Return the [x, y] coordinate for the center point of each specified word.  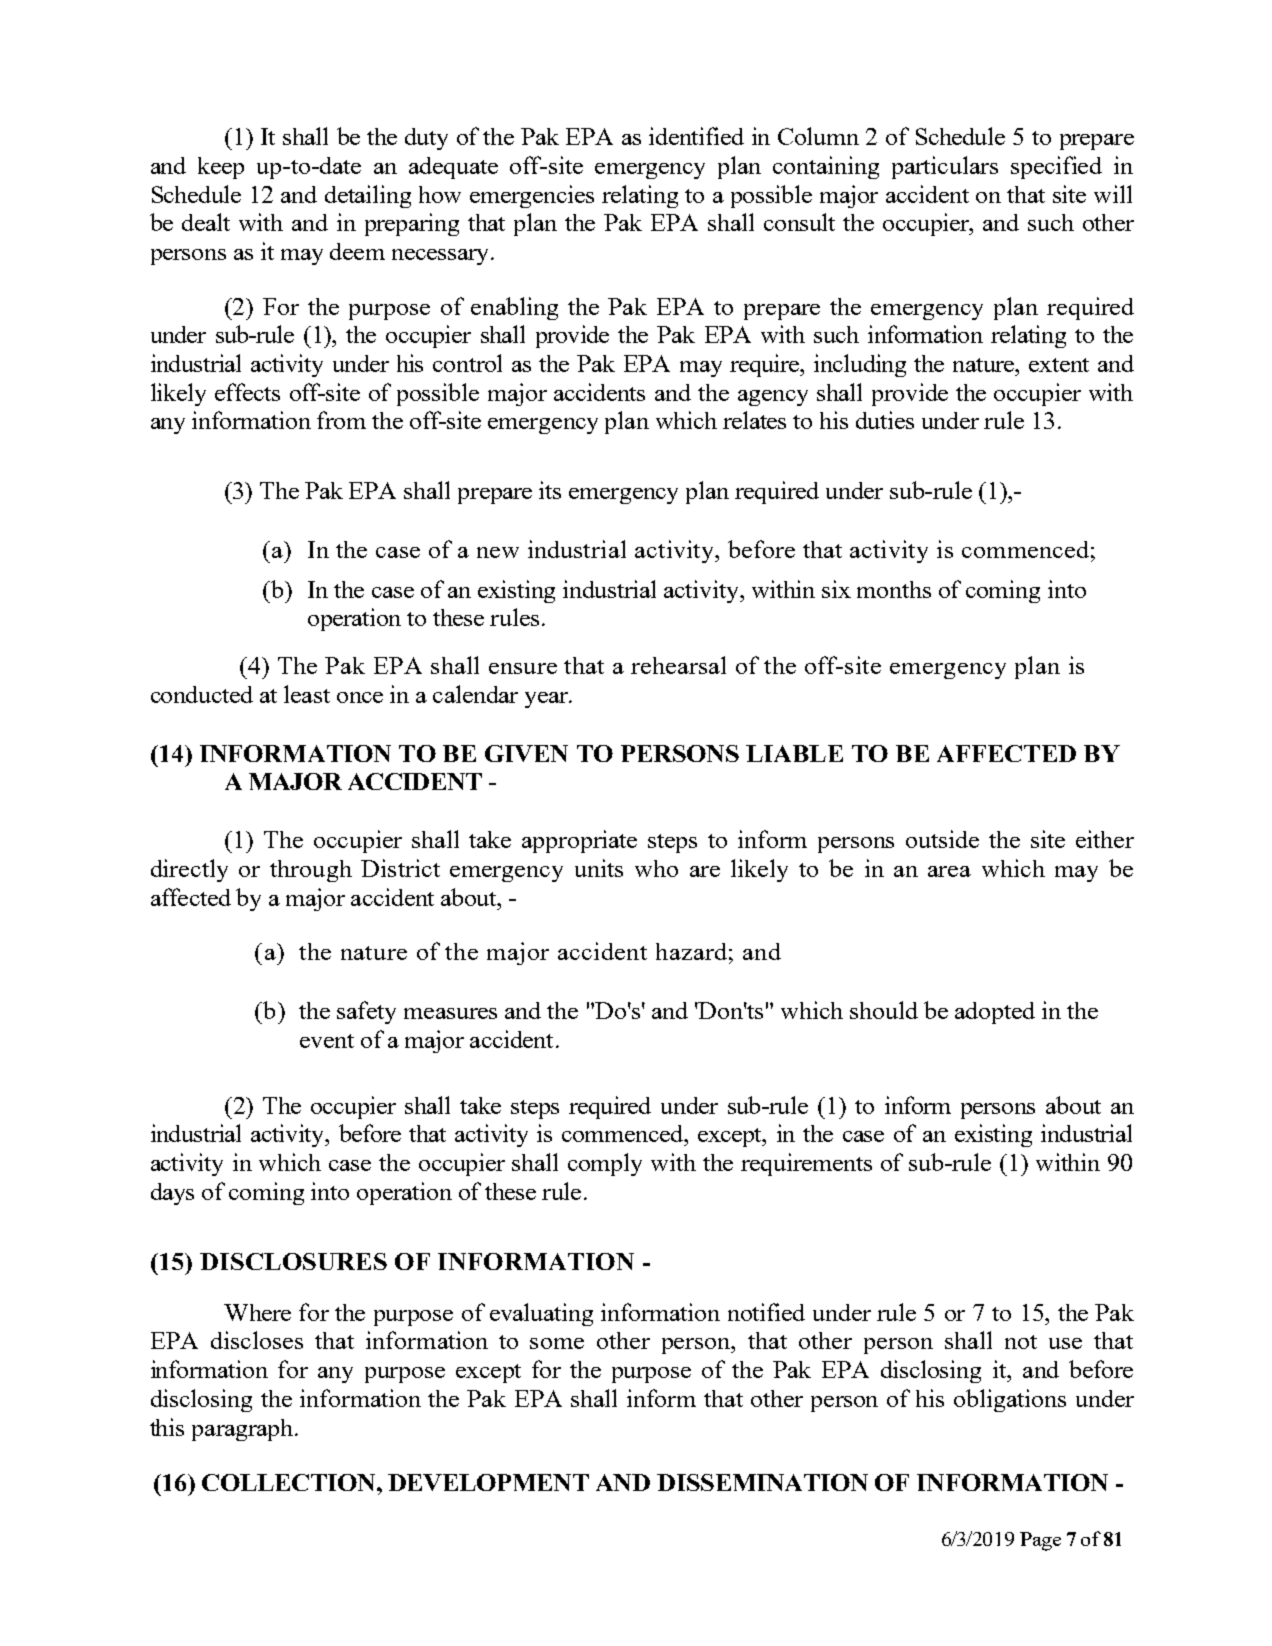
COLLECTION [290, 1482]
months [894, 589]
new [498, 552]
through [311, 871]
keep [221, 168]
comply [605, 1164]
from [341, 420]
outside [942, 839]
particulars [945, 167]
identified [696, 136]
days [172, 1194]
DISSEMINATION [762, 1482]
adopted [995, 1013]
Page [1040, 1541]
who [656, 868]
